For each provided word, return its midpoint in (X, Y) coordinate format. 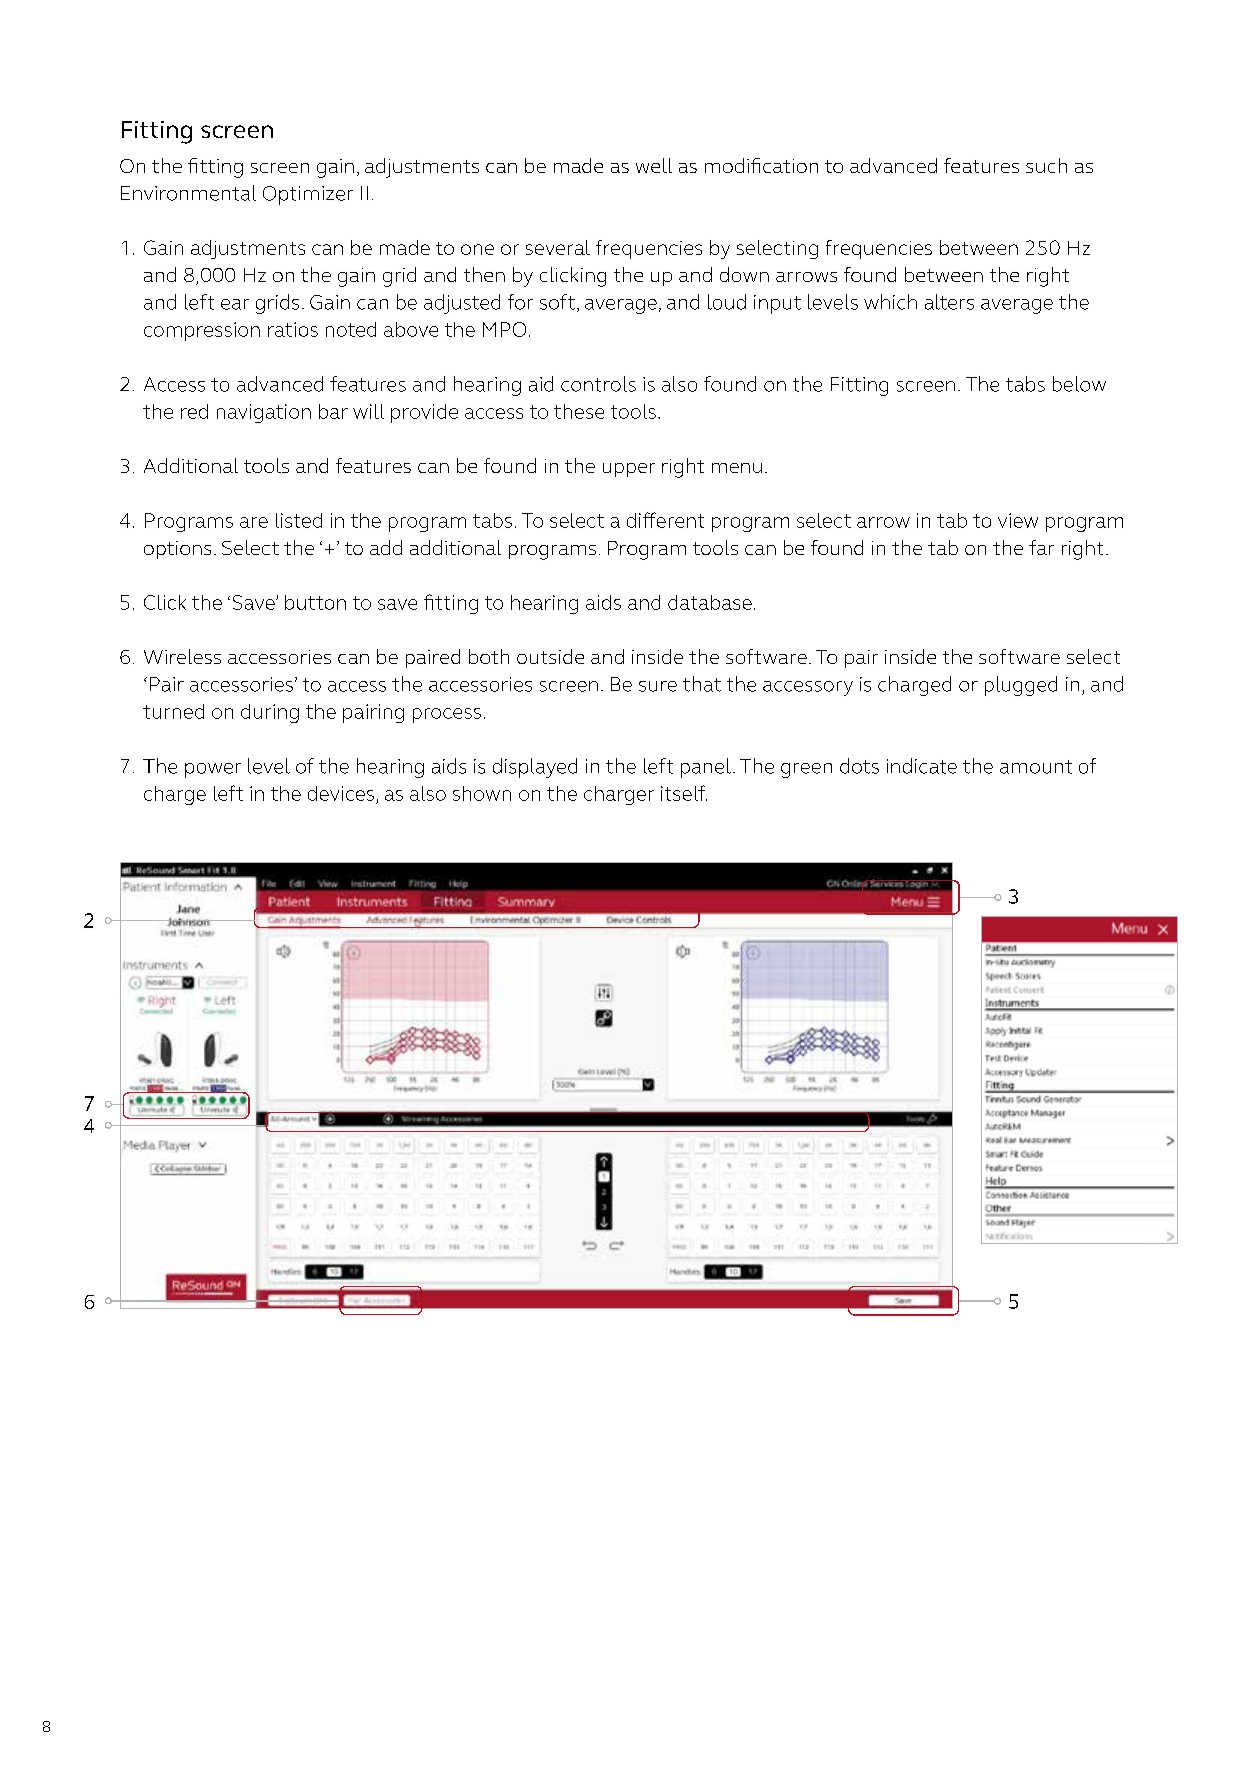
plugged (1021, 686)
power (213, 770)
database (710, 602)
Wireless (182, 656)
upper (629, 470)
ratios (293, 329)
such (1046, 165)
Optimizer (308, 195)
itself (684, 793)
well (654, 165)
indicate (922, 766)
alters (949, 302)
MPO (504, 329)
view (1018, 520)
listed (299, 520)
